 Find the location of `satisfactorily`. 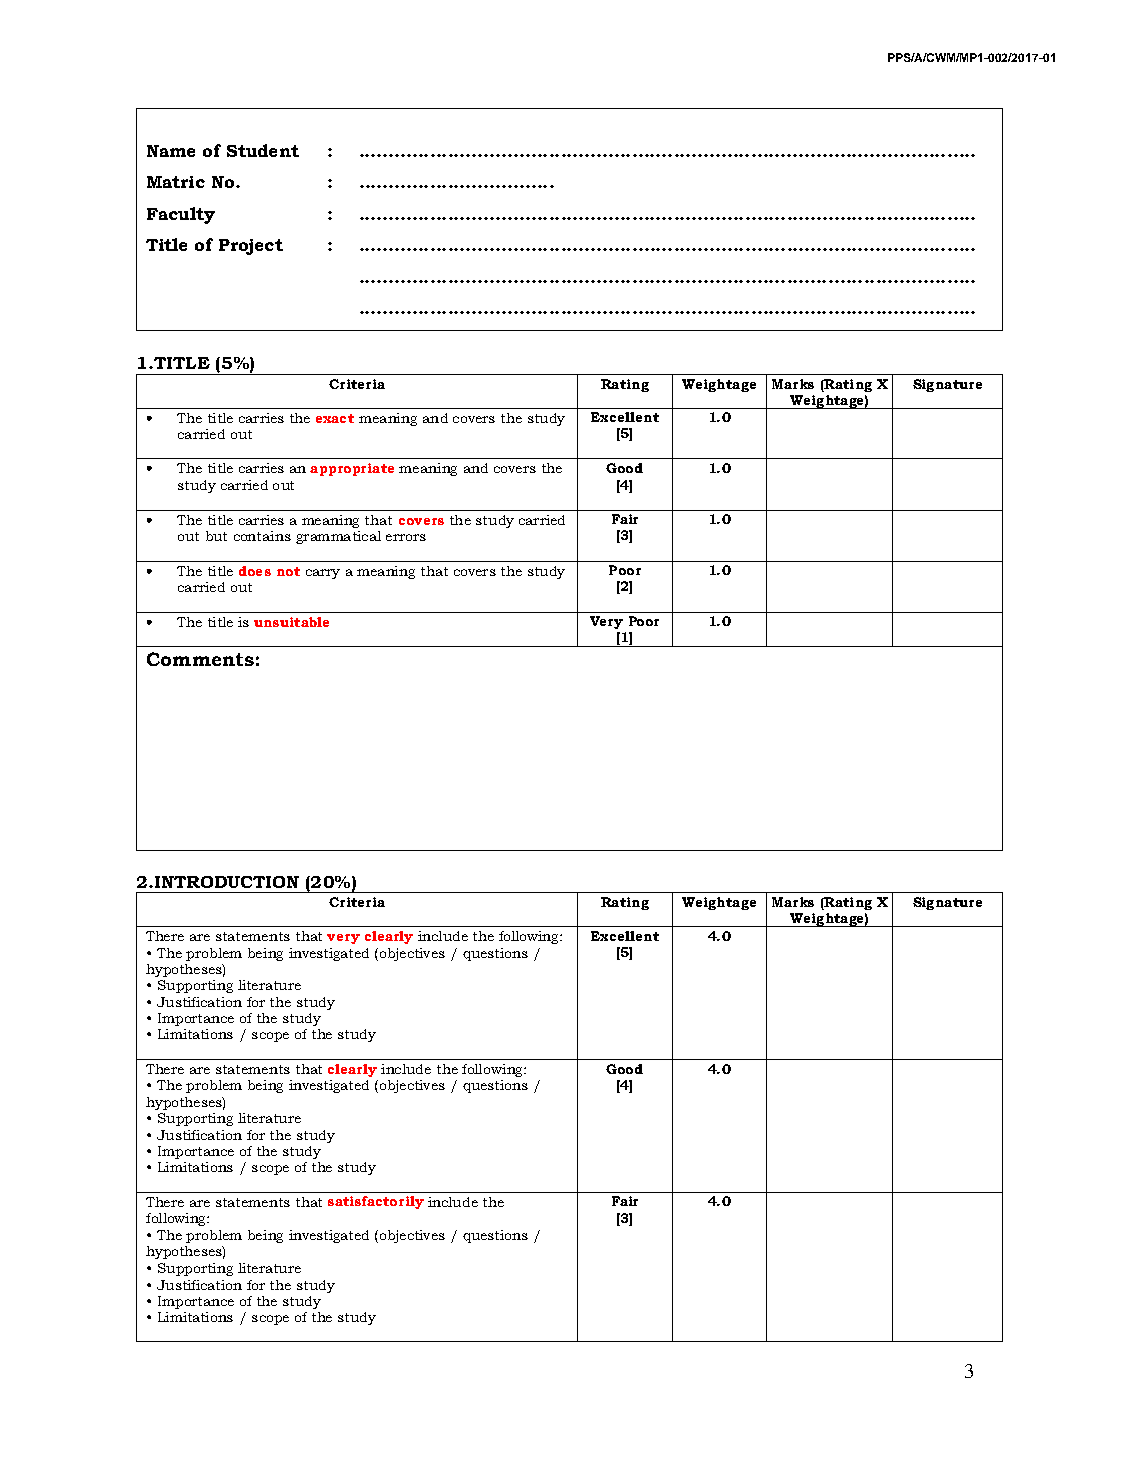

satisfactorily is located at coordinates (376, 1202).
